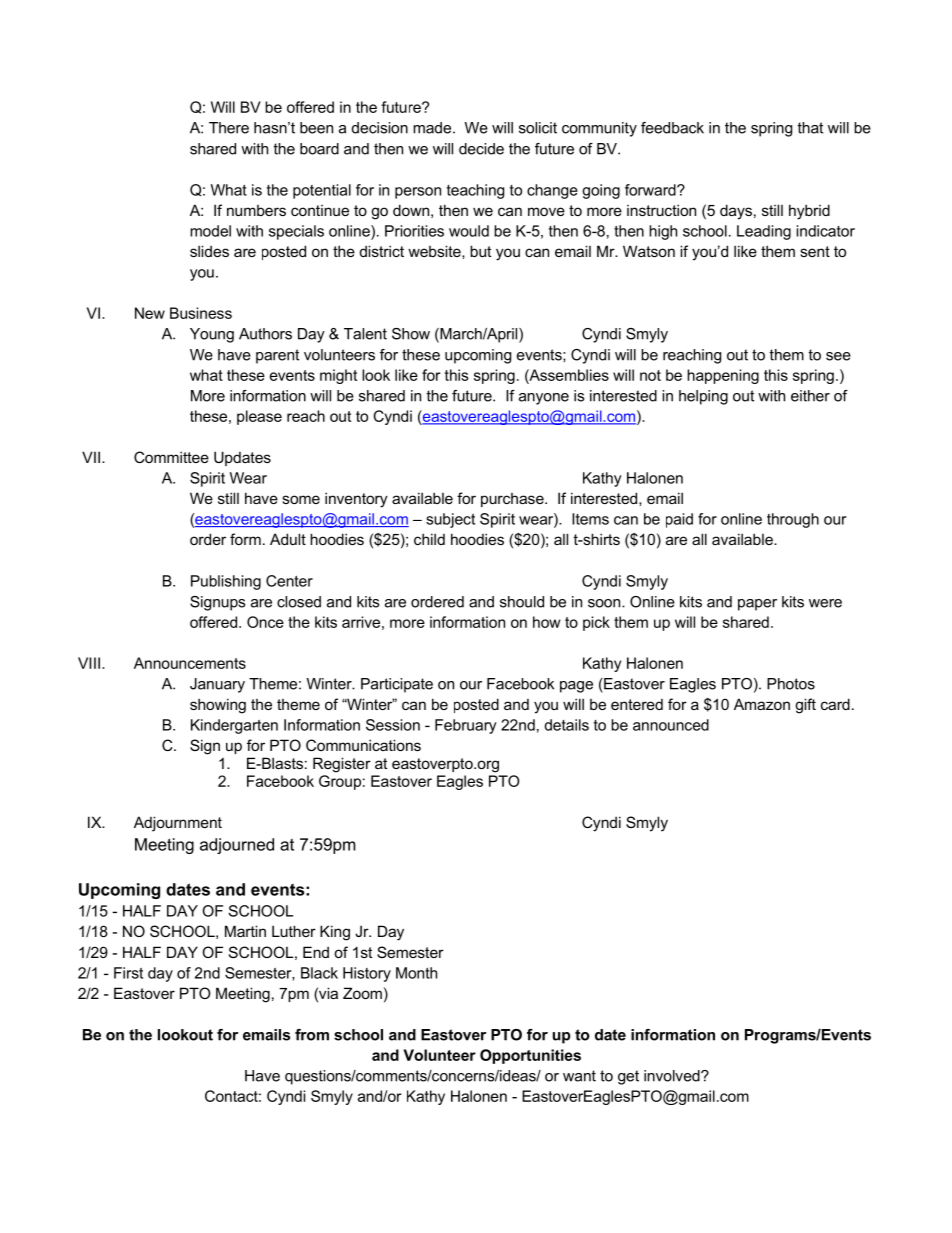 Image resolution: width=952 pixels, height=1233 pixels. I want to click on There, so click(229, 128).
